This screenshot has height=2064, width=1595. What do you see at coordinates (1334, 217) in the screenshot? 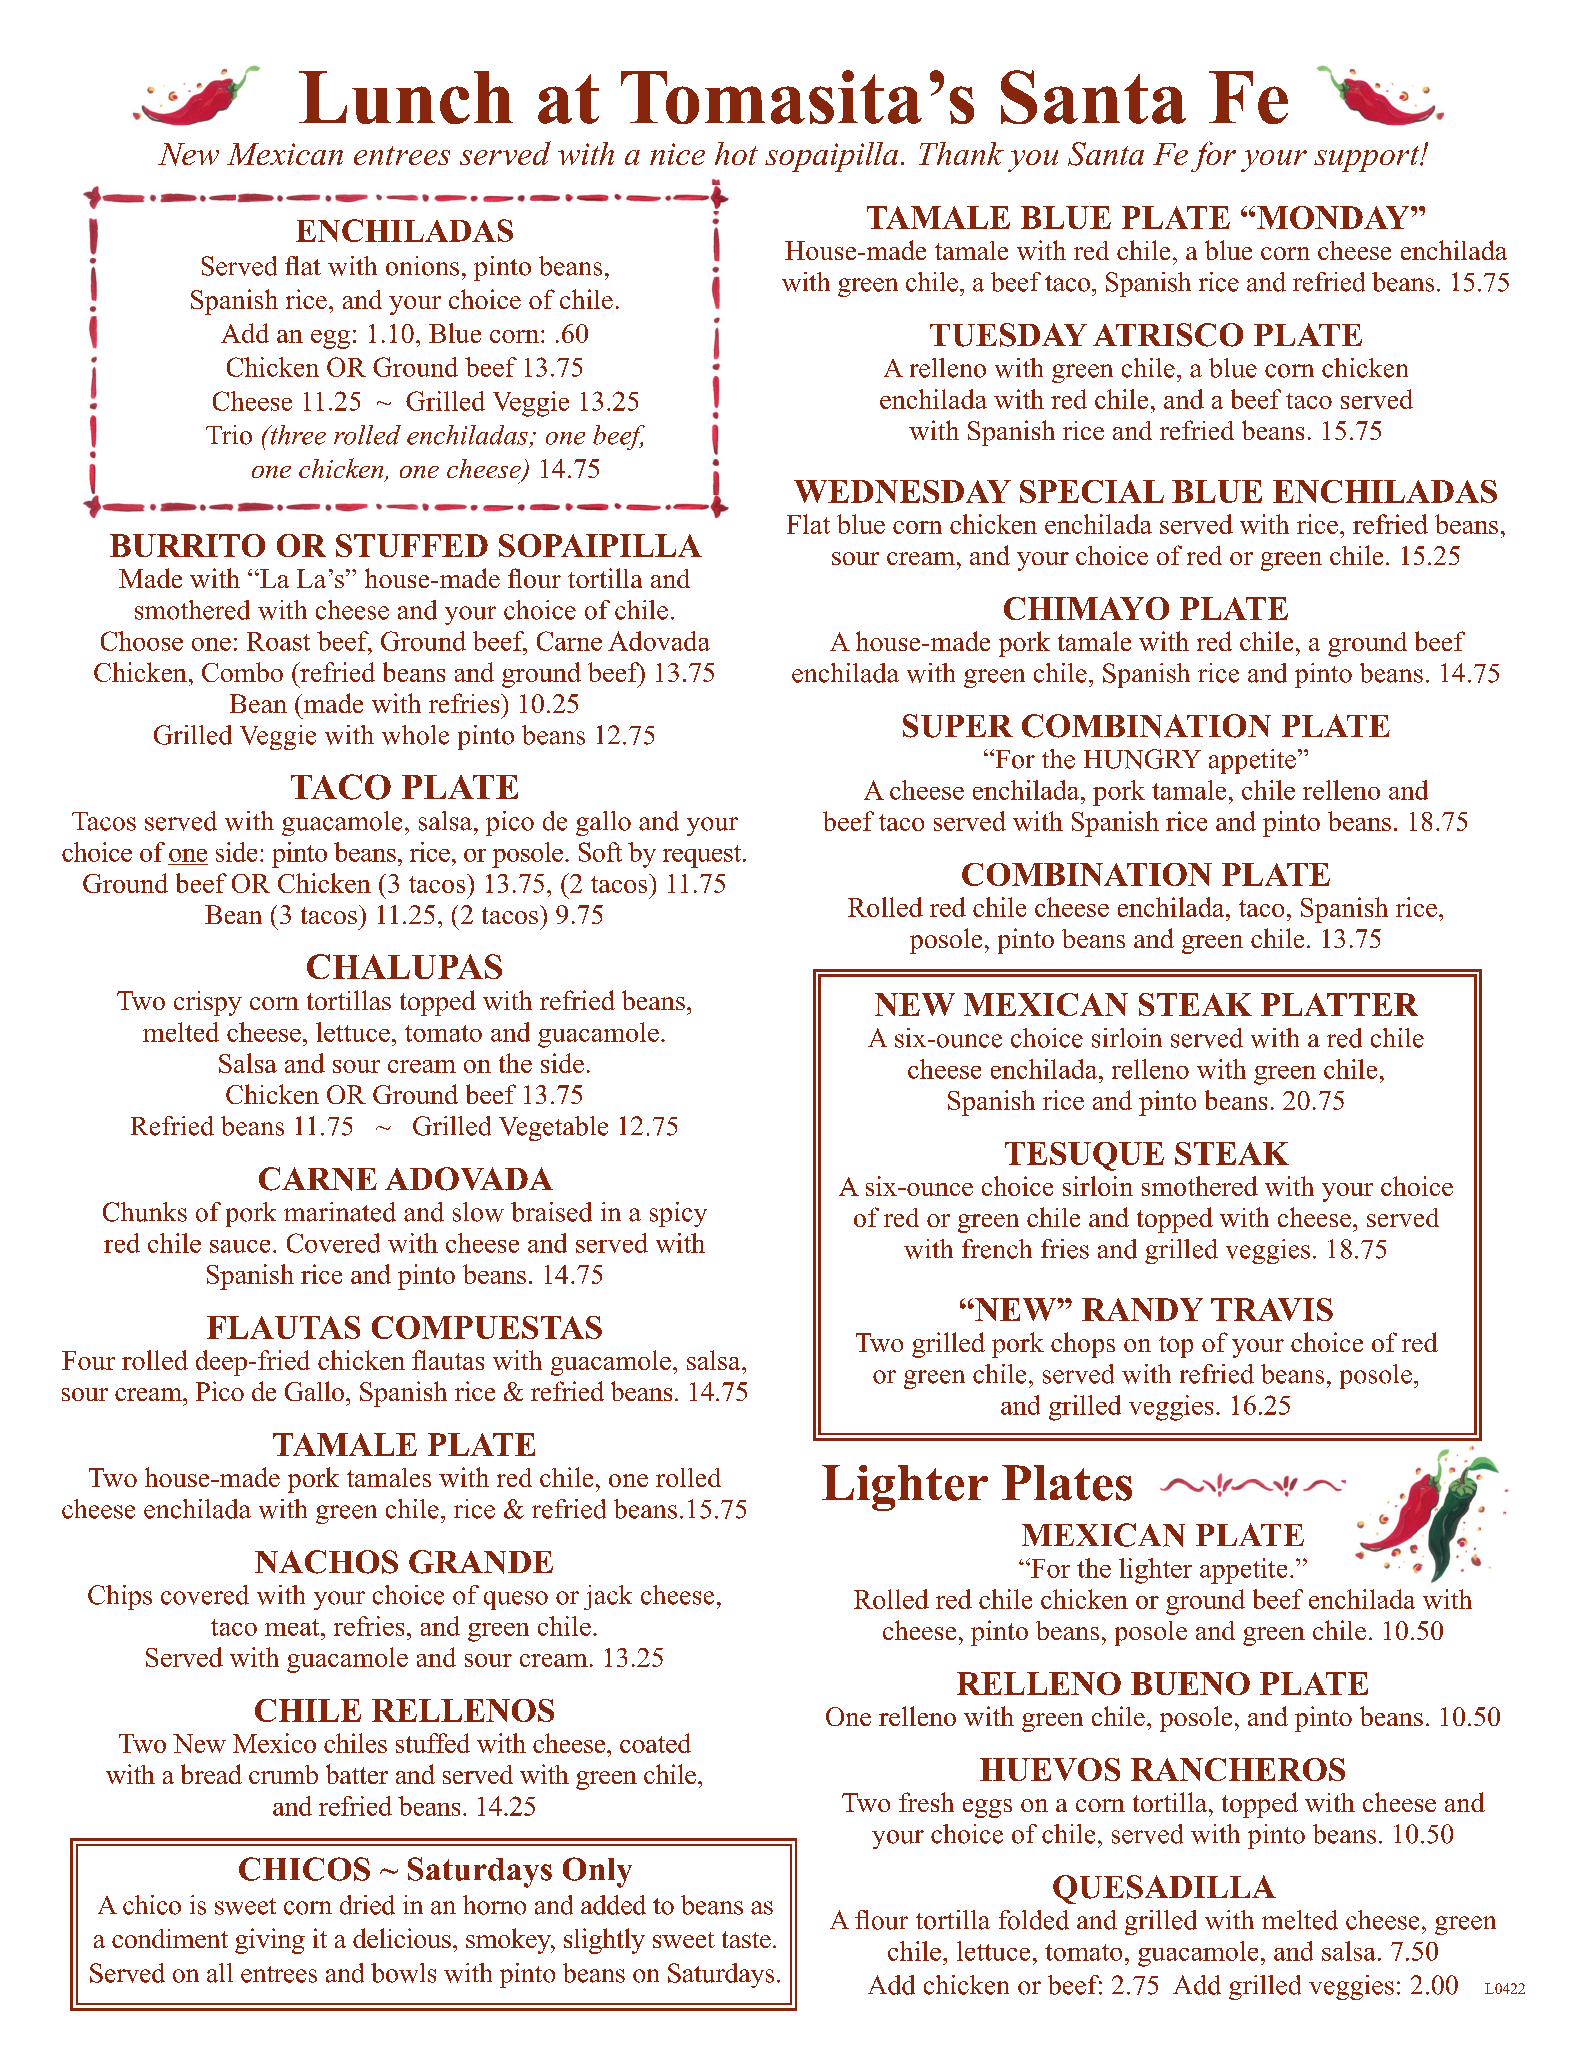
I see `MONDAY` at bounding box center [1334, 217].
